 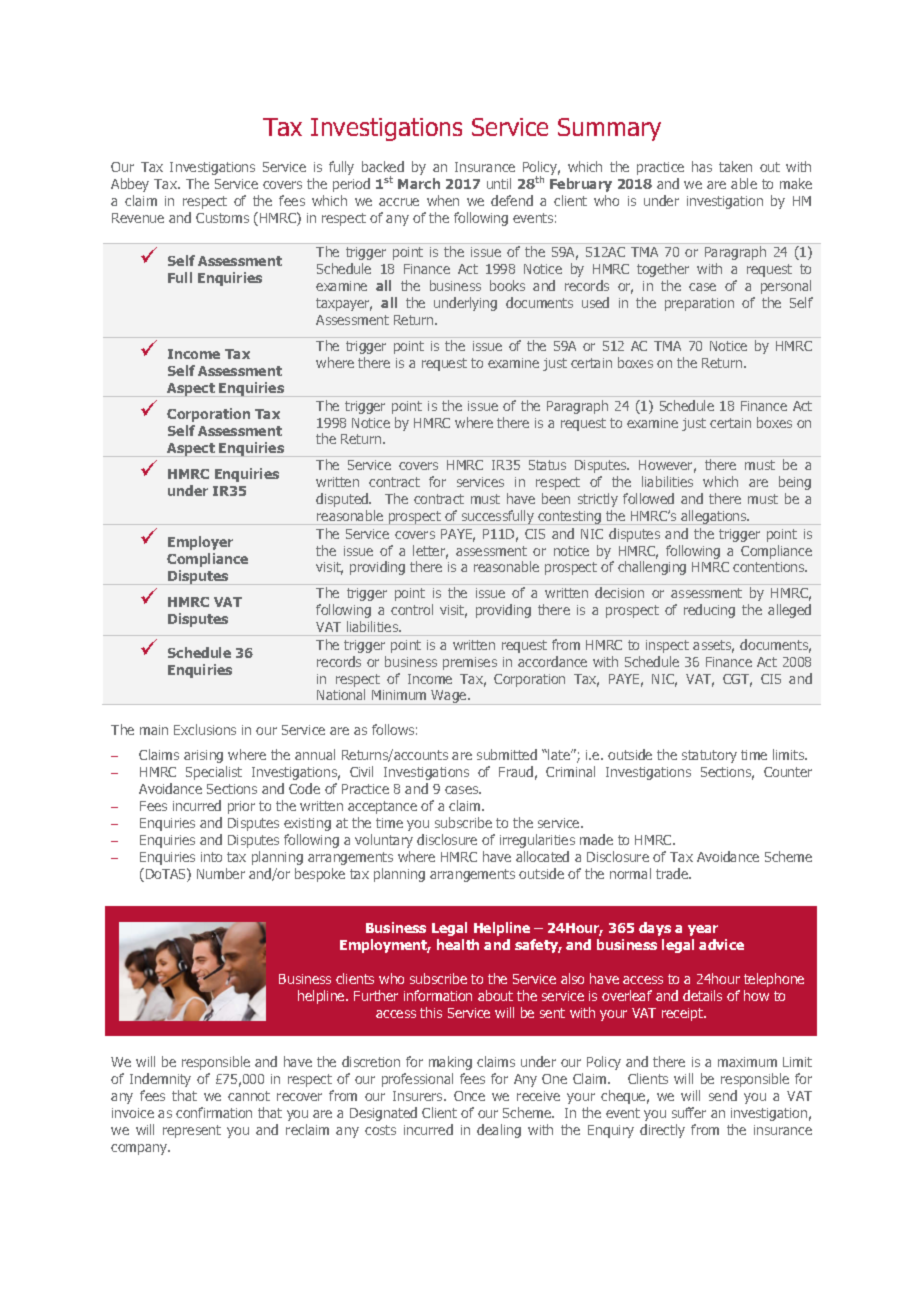 I want to click on premises, so click(x=470, y=663).
